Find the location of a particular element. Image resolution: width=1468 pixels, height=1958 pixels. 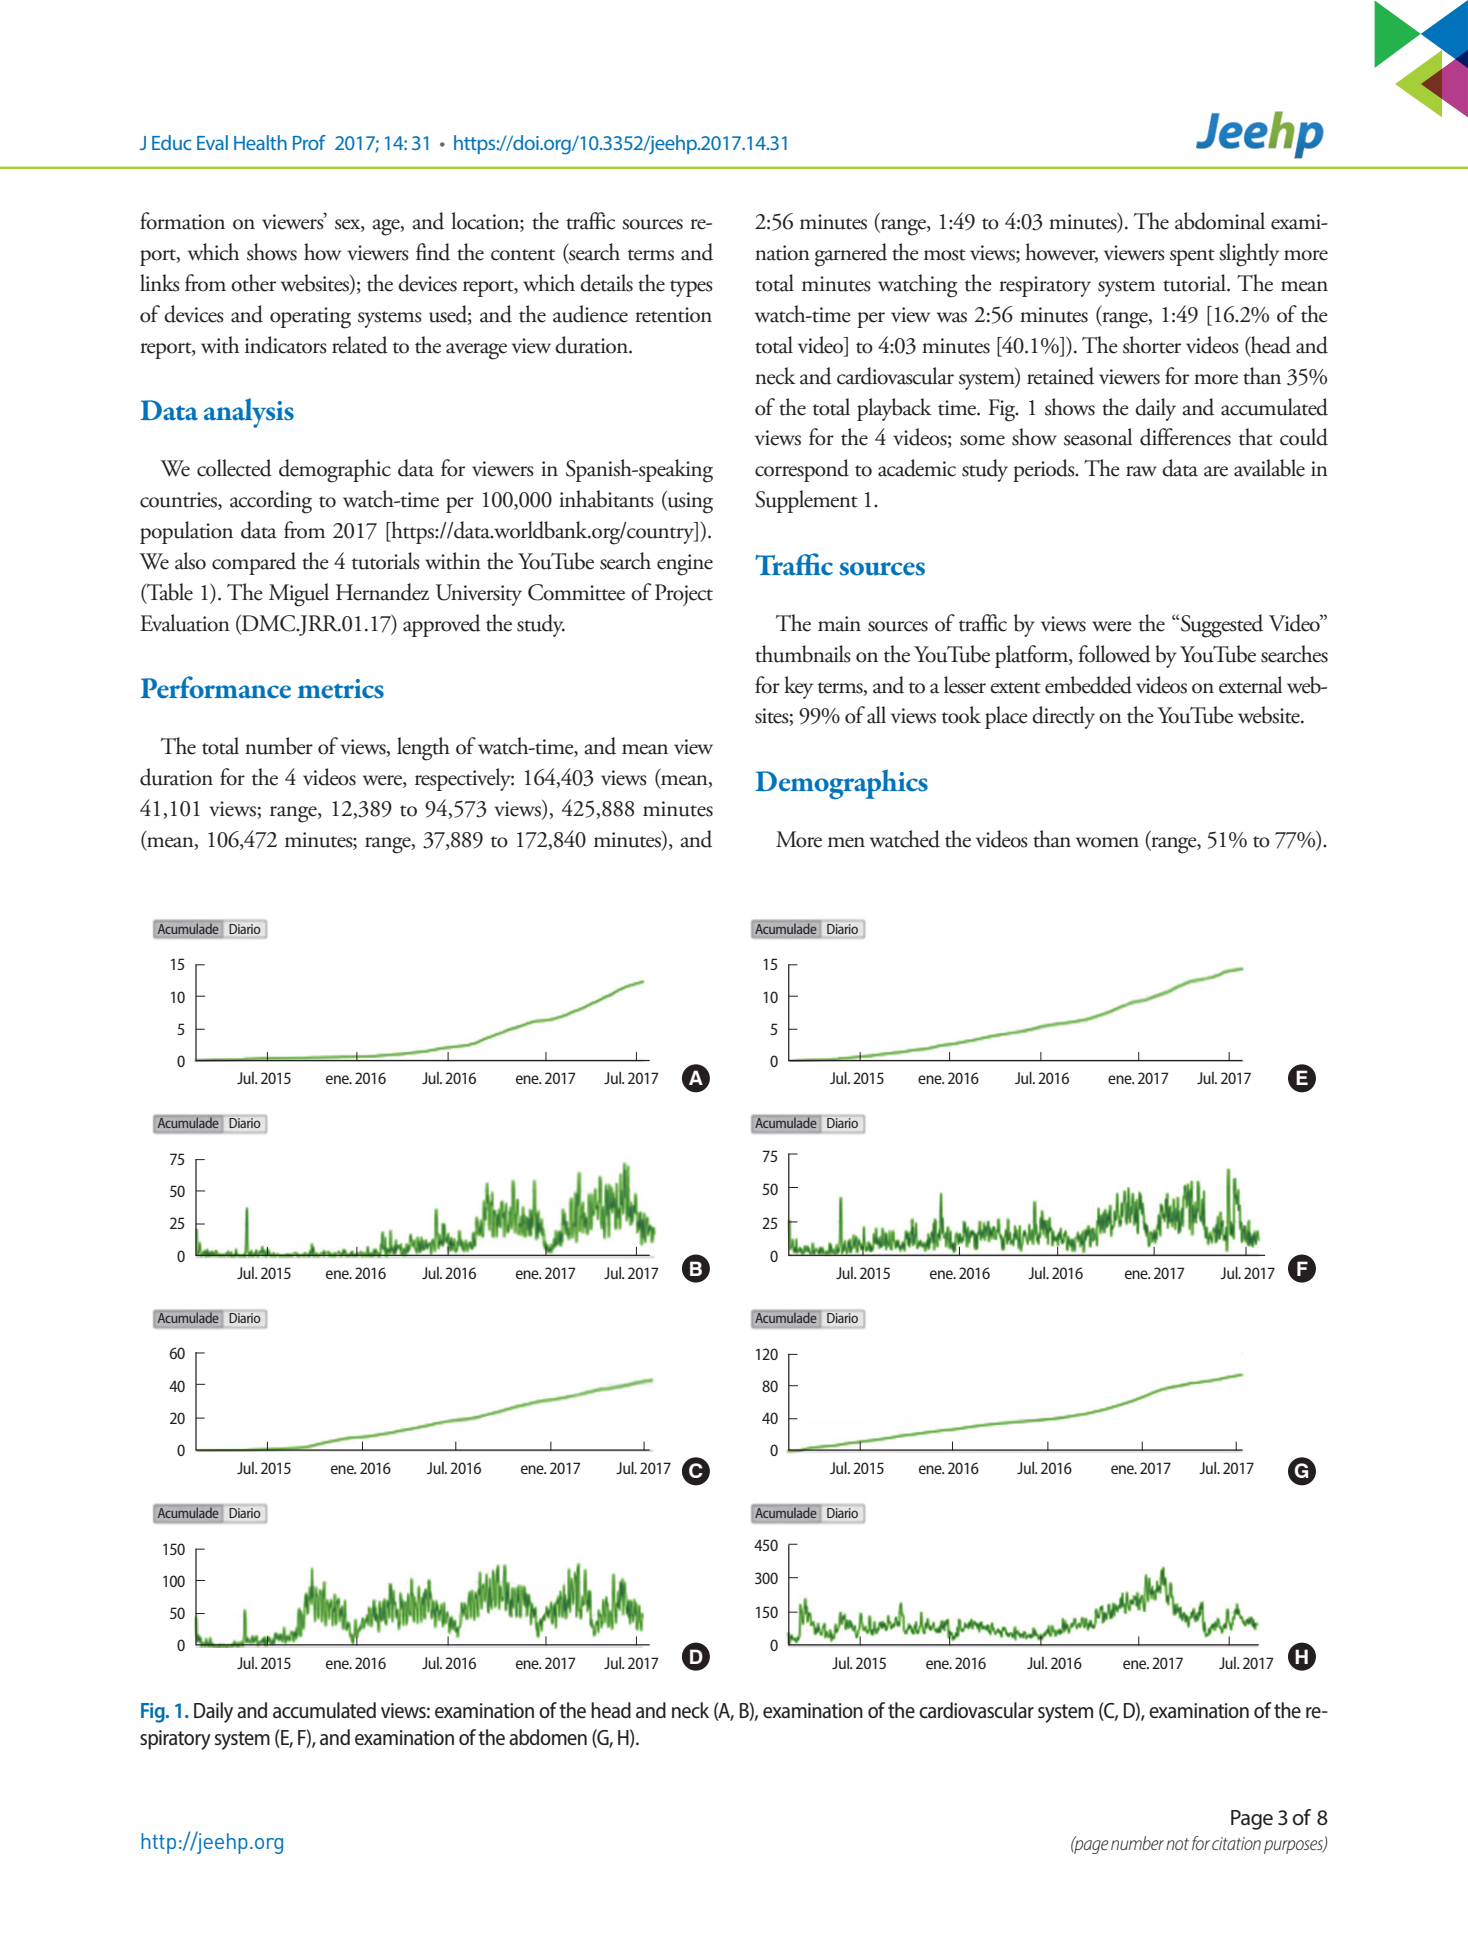

Prof is located at coordinates (309, 142).
